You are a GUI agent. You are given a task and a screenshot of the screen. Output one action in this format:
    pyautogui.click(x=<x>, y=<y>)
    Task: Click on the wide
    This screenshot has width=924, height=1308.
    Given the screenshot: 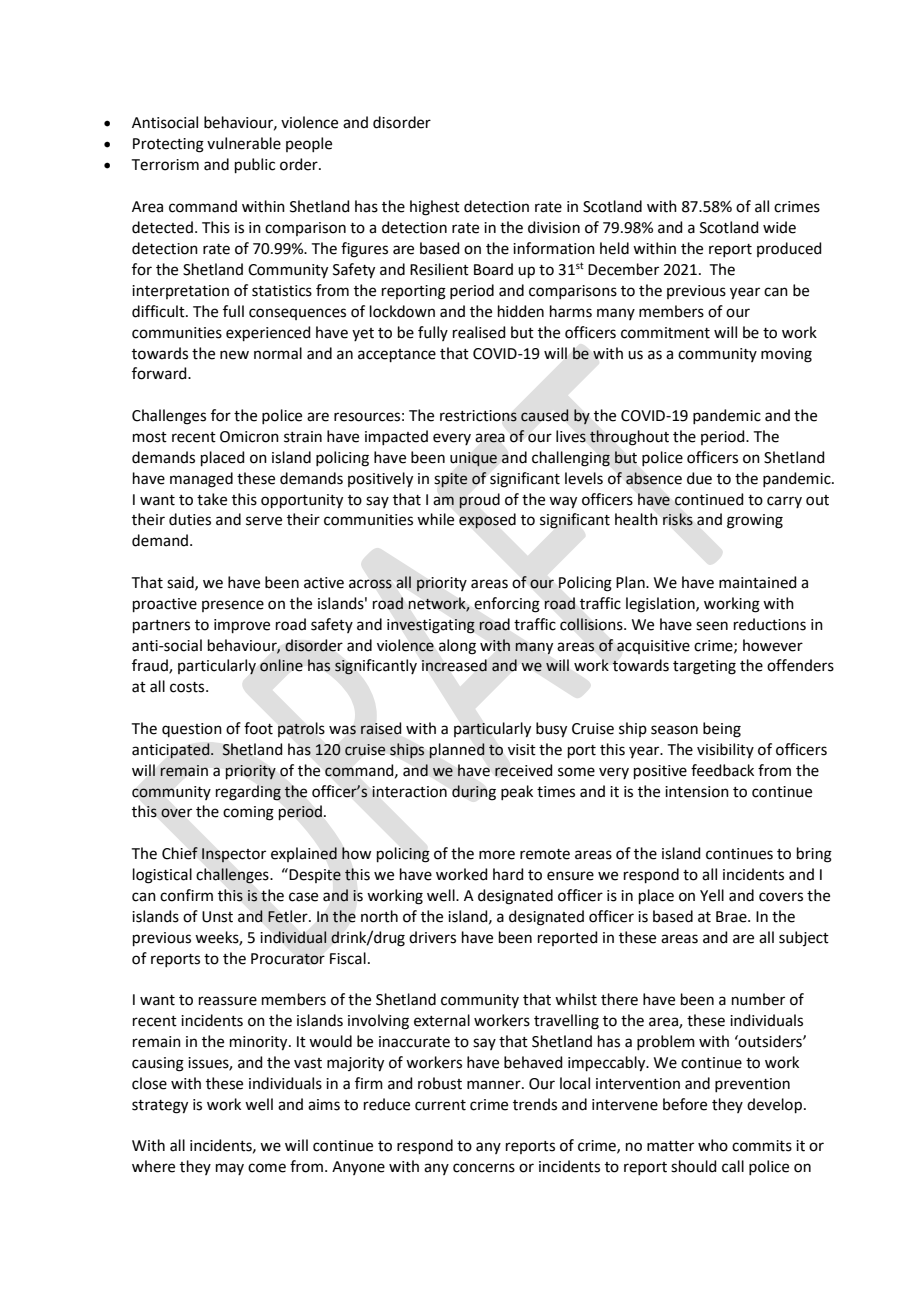 What is the action you would take?
    pyautogui.click(x=779, y=227)
